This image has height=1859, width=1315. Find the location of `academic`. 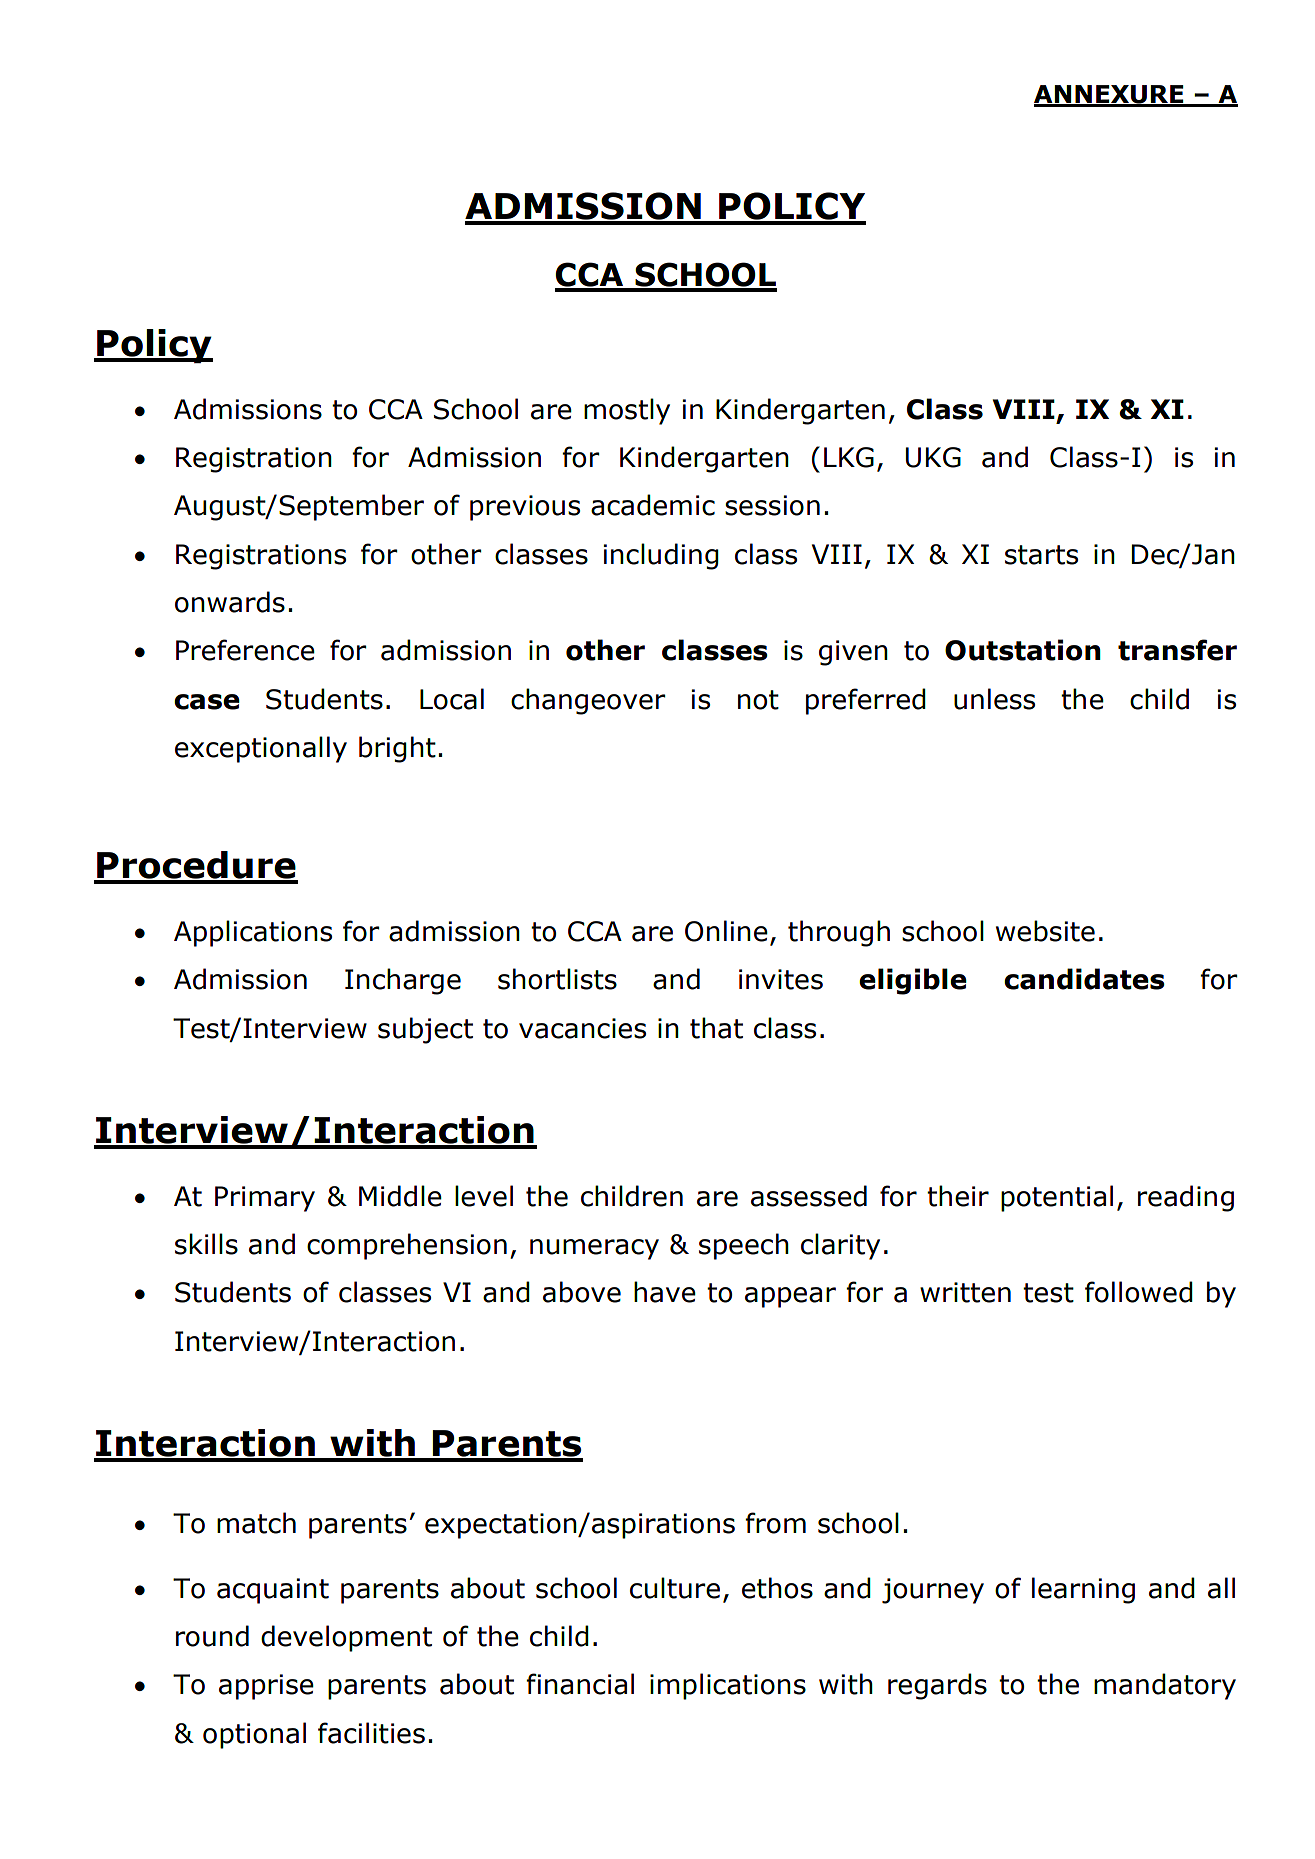

academic is located at coordinates (653, 505).
